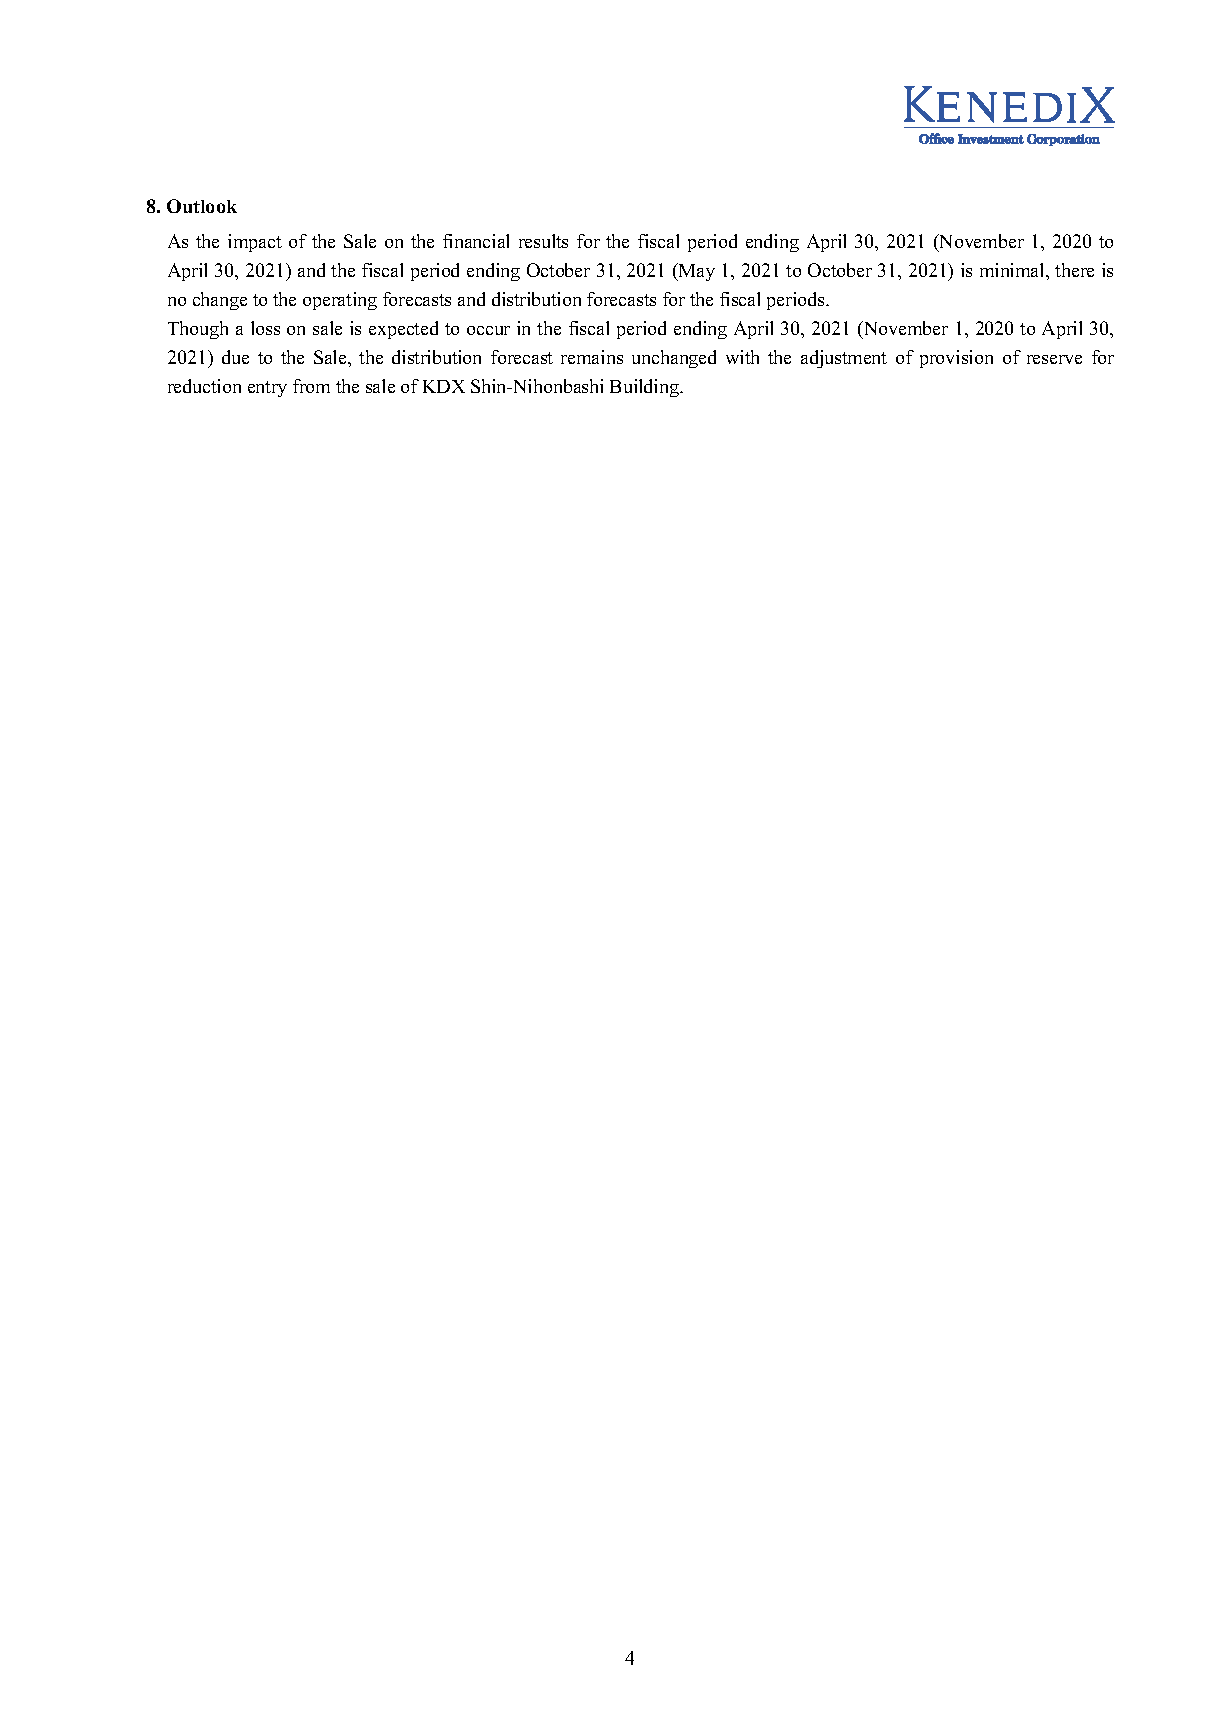  What do you see at coordinates (340, 301) in the image?
I see `operating` at bounding box center [340, 301].
